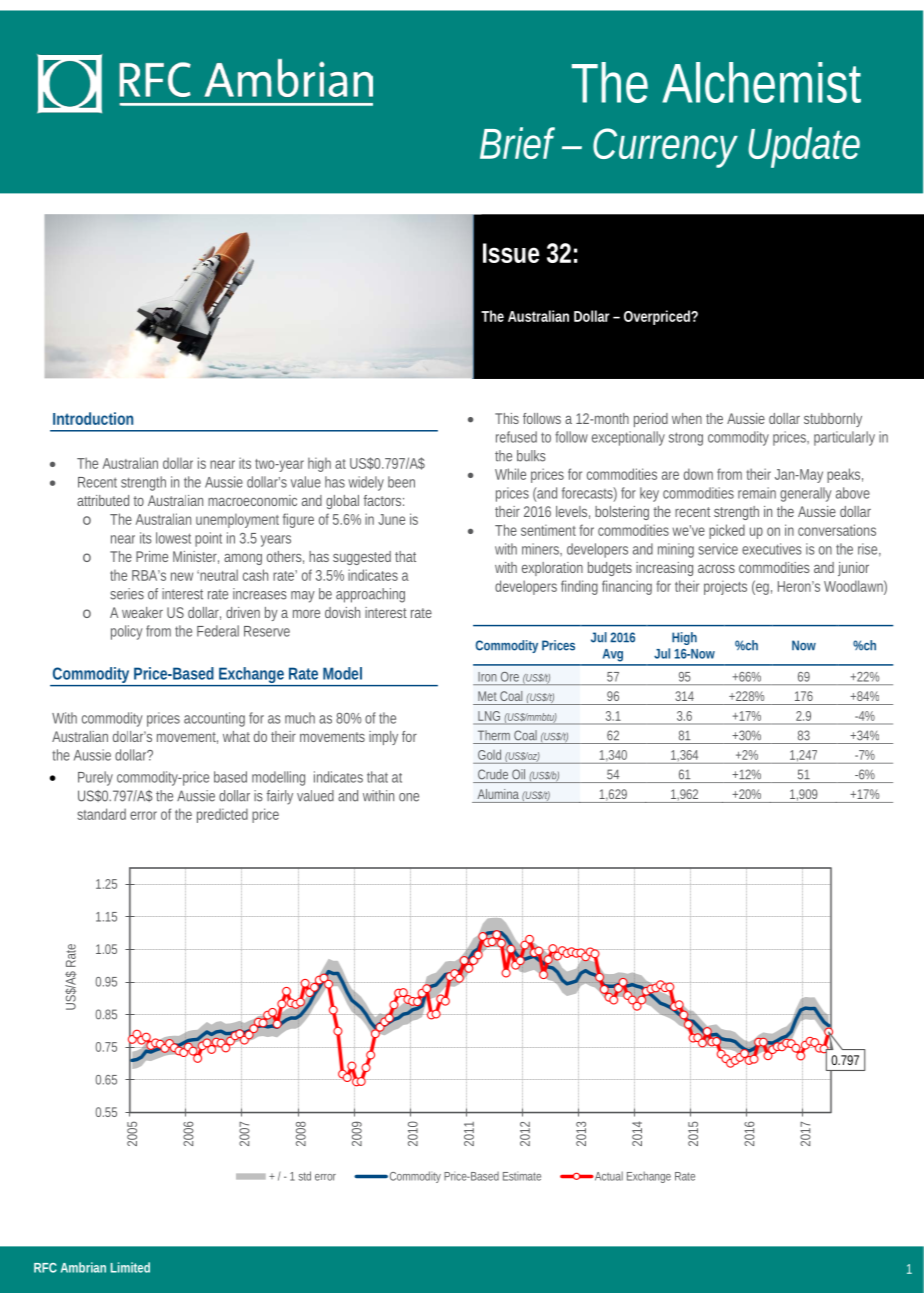 The image size is (924, 1308). Describe the element at coordinates (487, 677) in the page. I see `Iron` at that location.
